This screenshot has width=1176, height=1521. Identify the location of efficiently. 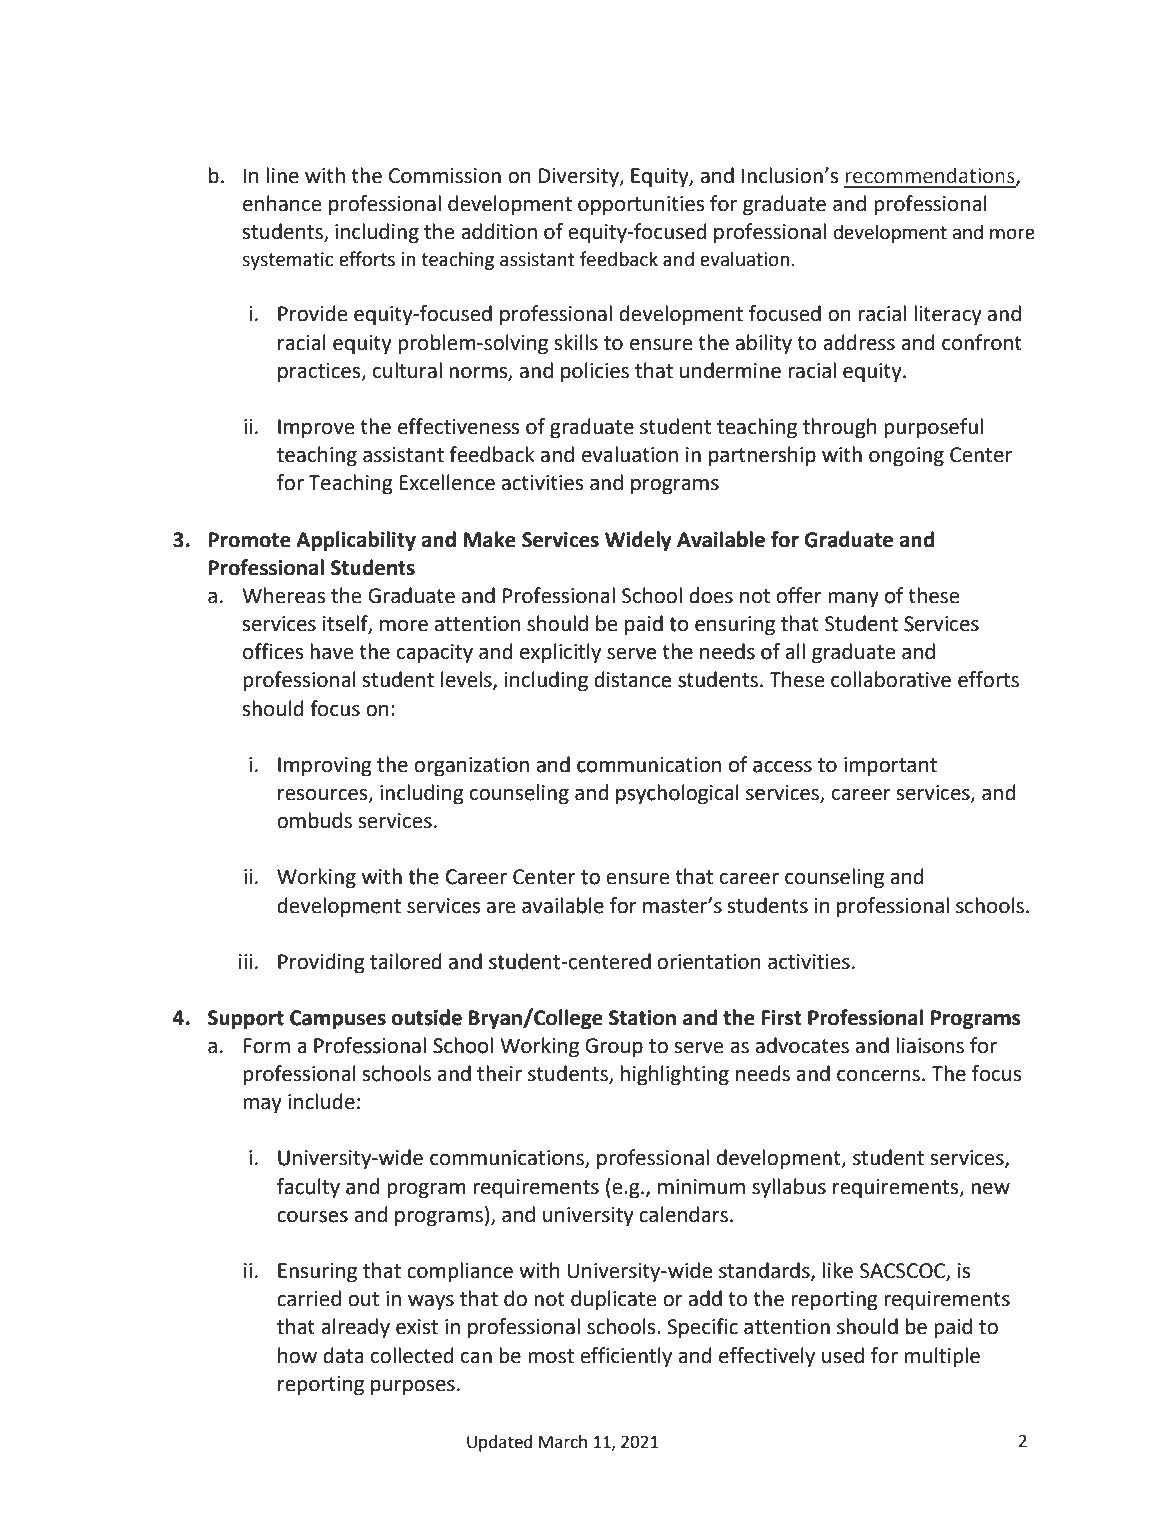
(626, 1357).
